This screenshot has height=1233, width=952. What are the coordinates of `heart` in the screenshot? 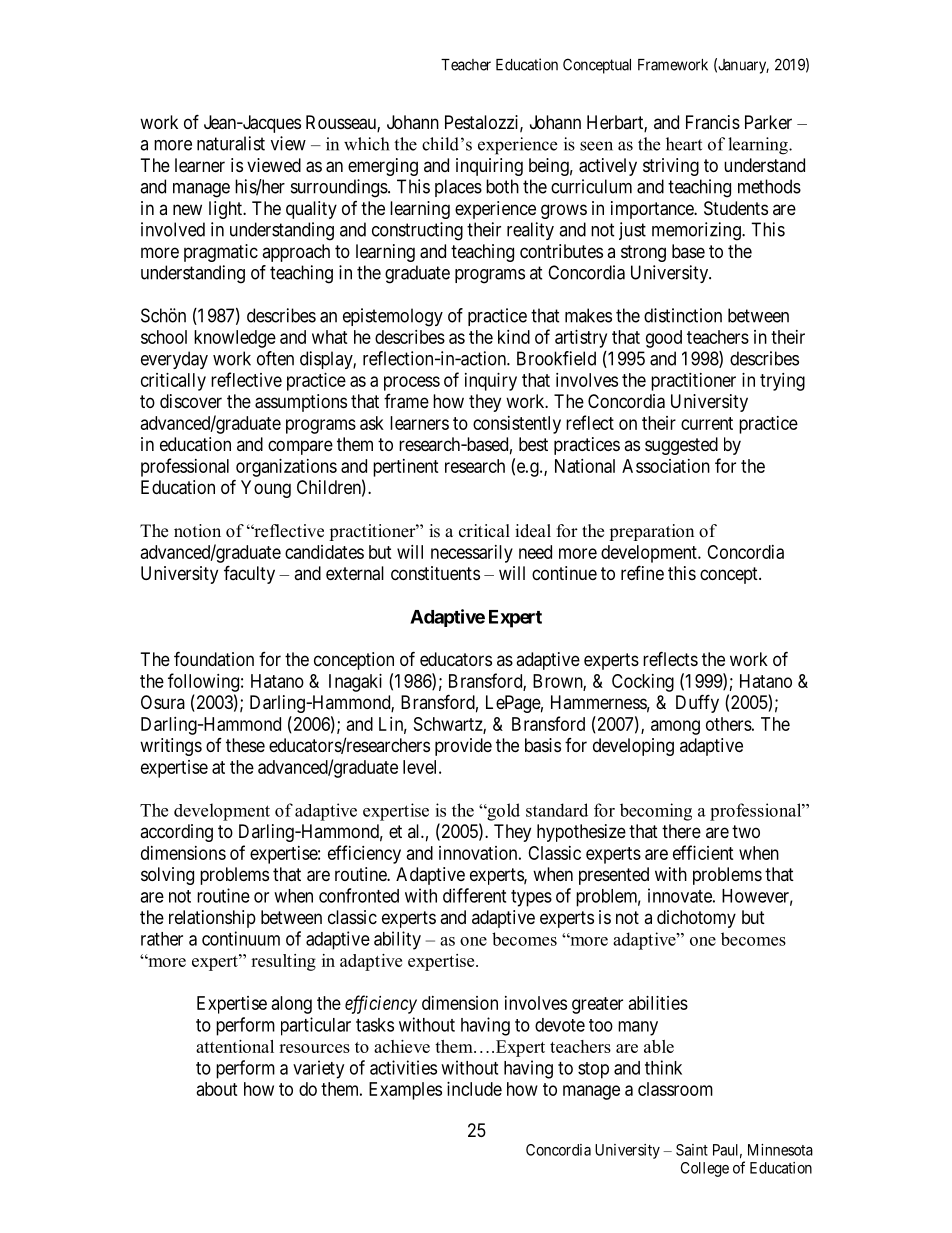 It's located at (684, 144).
